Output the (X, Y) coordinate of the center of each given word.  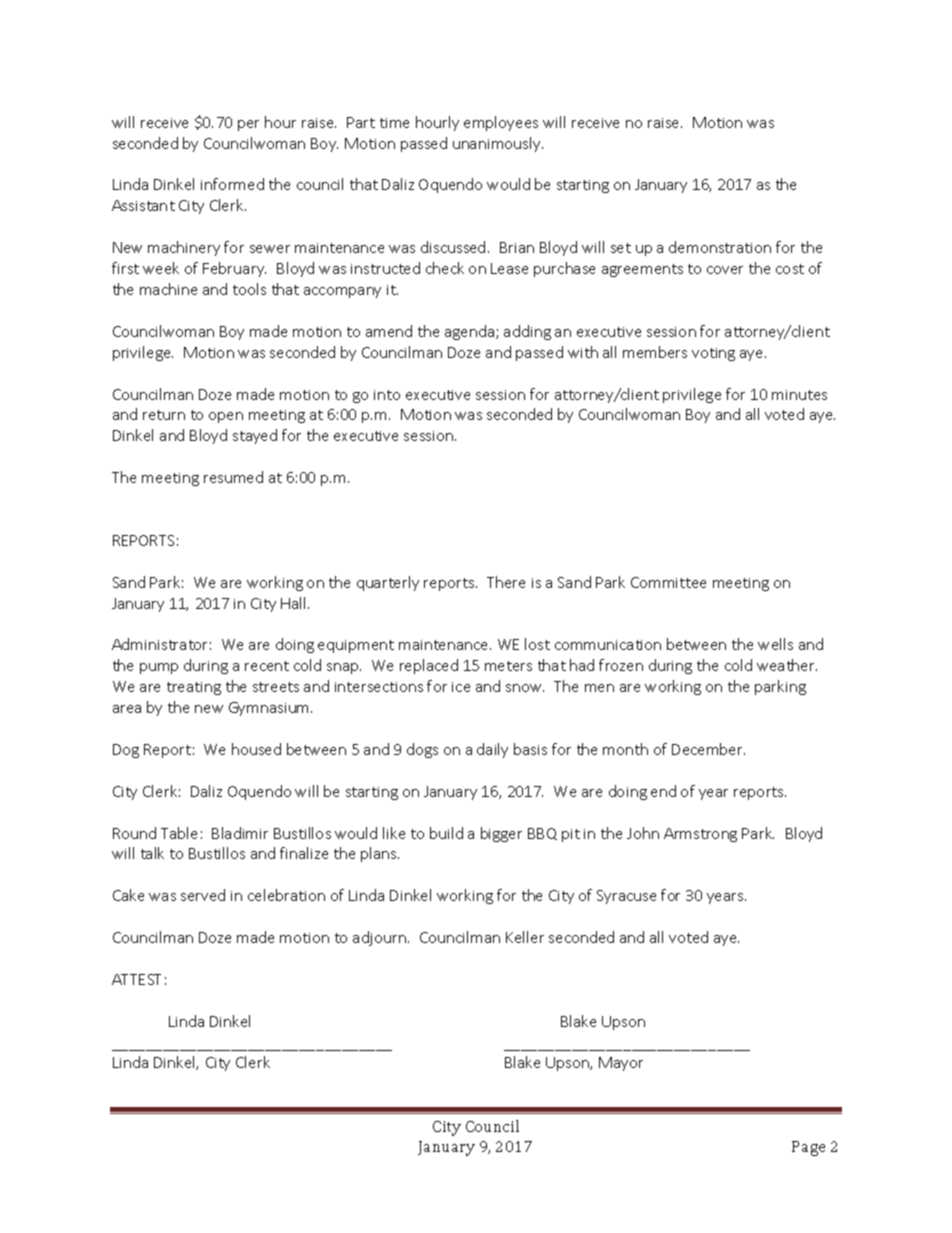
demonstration (720, 247)
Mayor (621, 1064)
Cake (128, 895)
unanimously (498, 144)
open (226, 417)
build (446, 833)
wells (775, 644)
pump (159, 668)
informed (232, 184)
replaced (429, 666)
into (387, 395)
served (203, 895)
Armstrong (700, 835)
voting (713, 354)
